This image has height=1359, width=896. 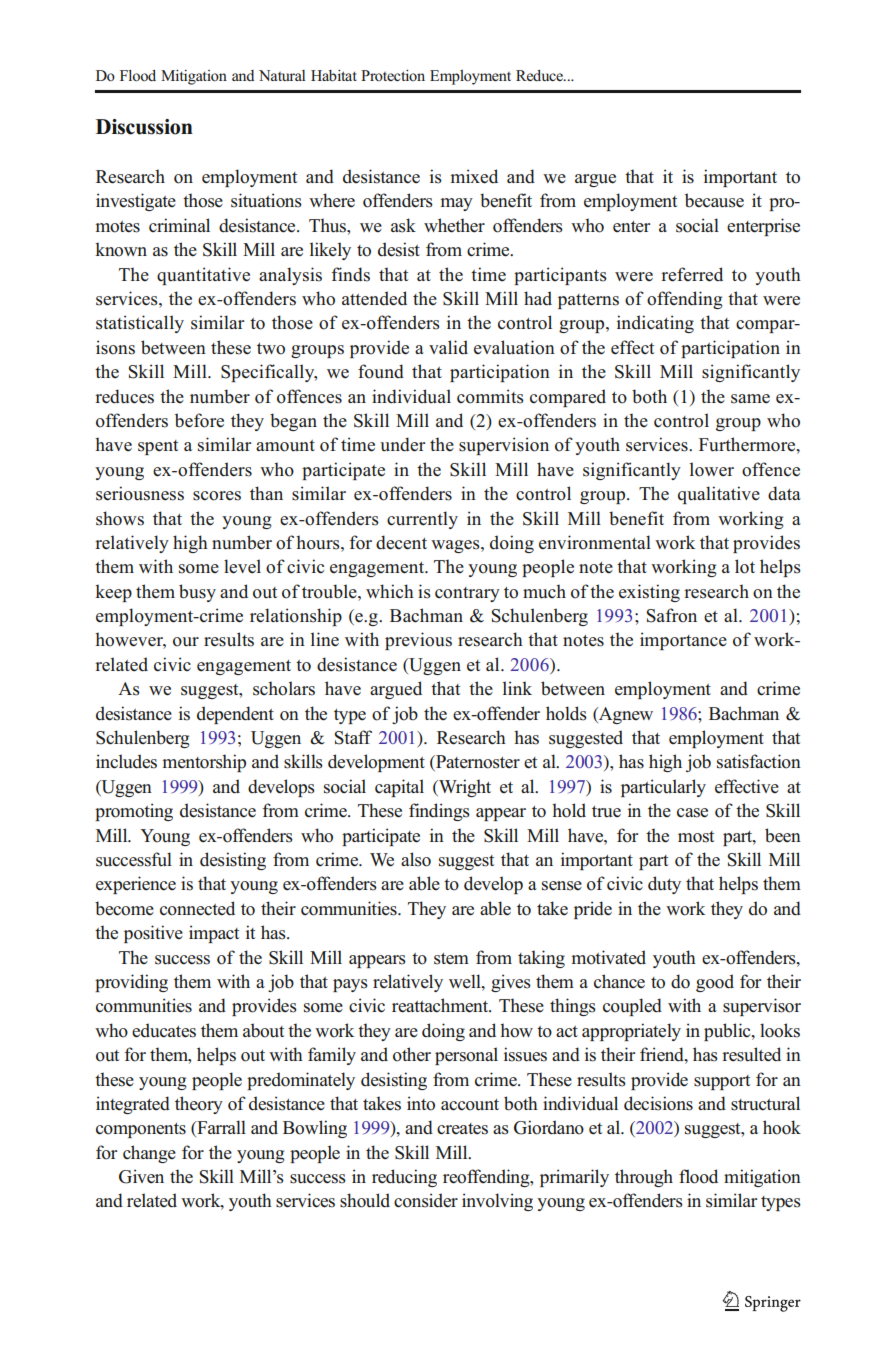 I want to click on because, so click(x=714, y=200).
